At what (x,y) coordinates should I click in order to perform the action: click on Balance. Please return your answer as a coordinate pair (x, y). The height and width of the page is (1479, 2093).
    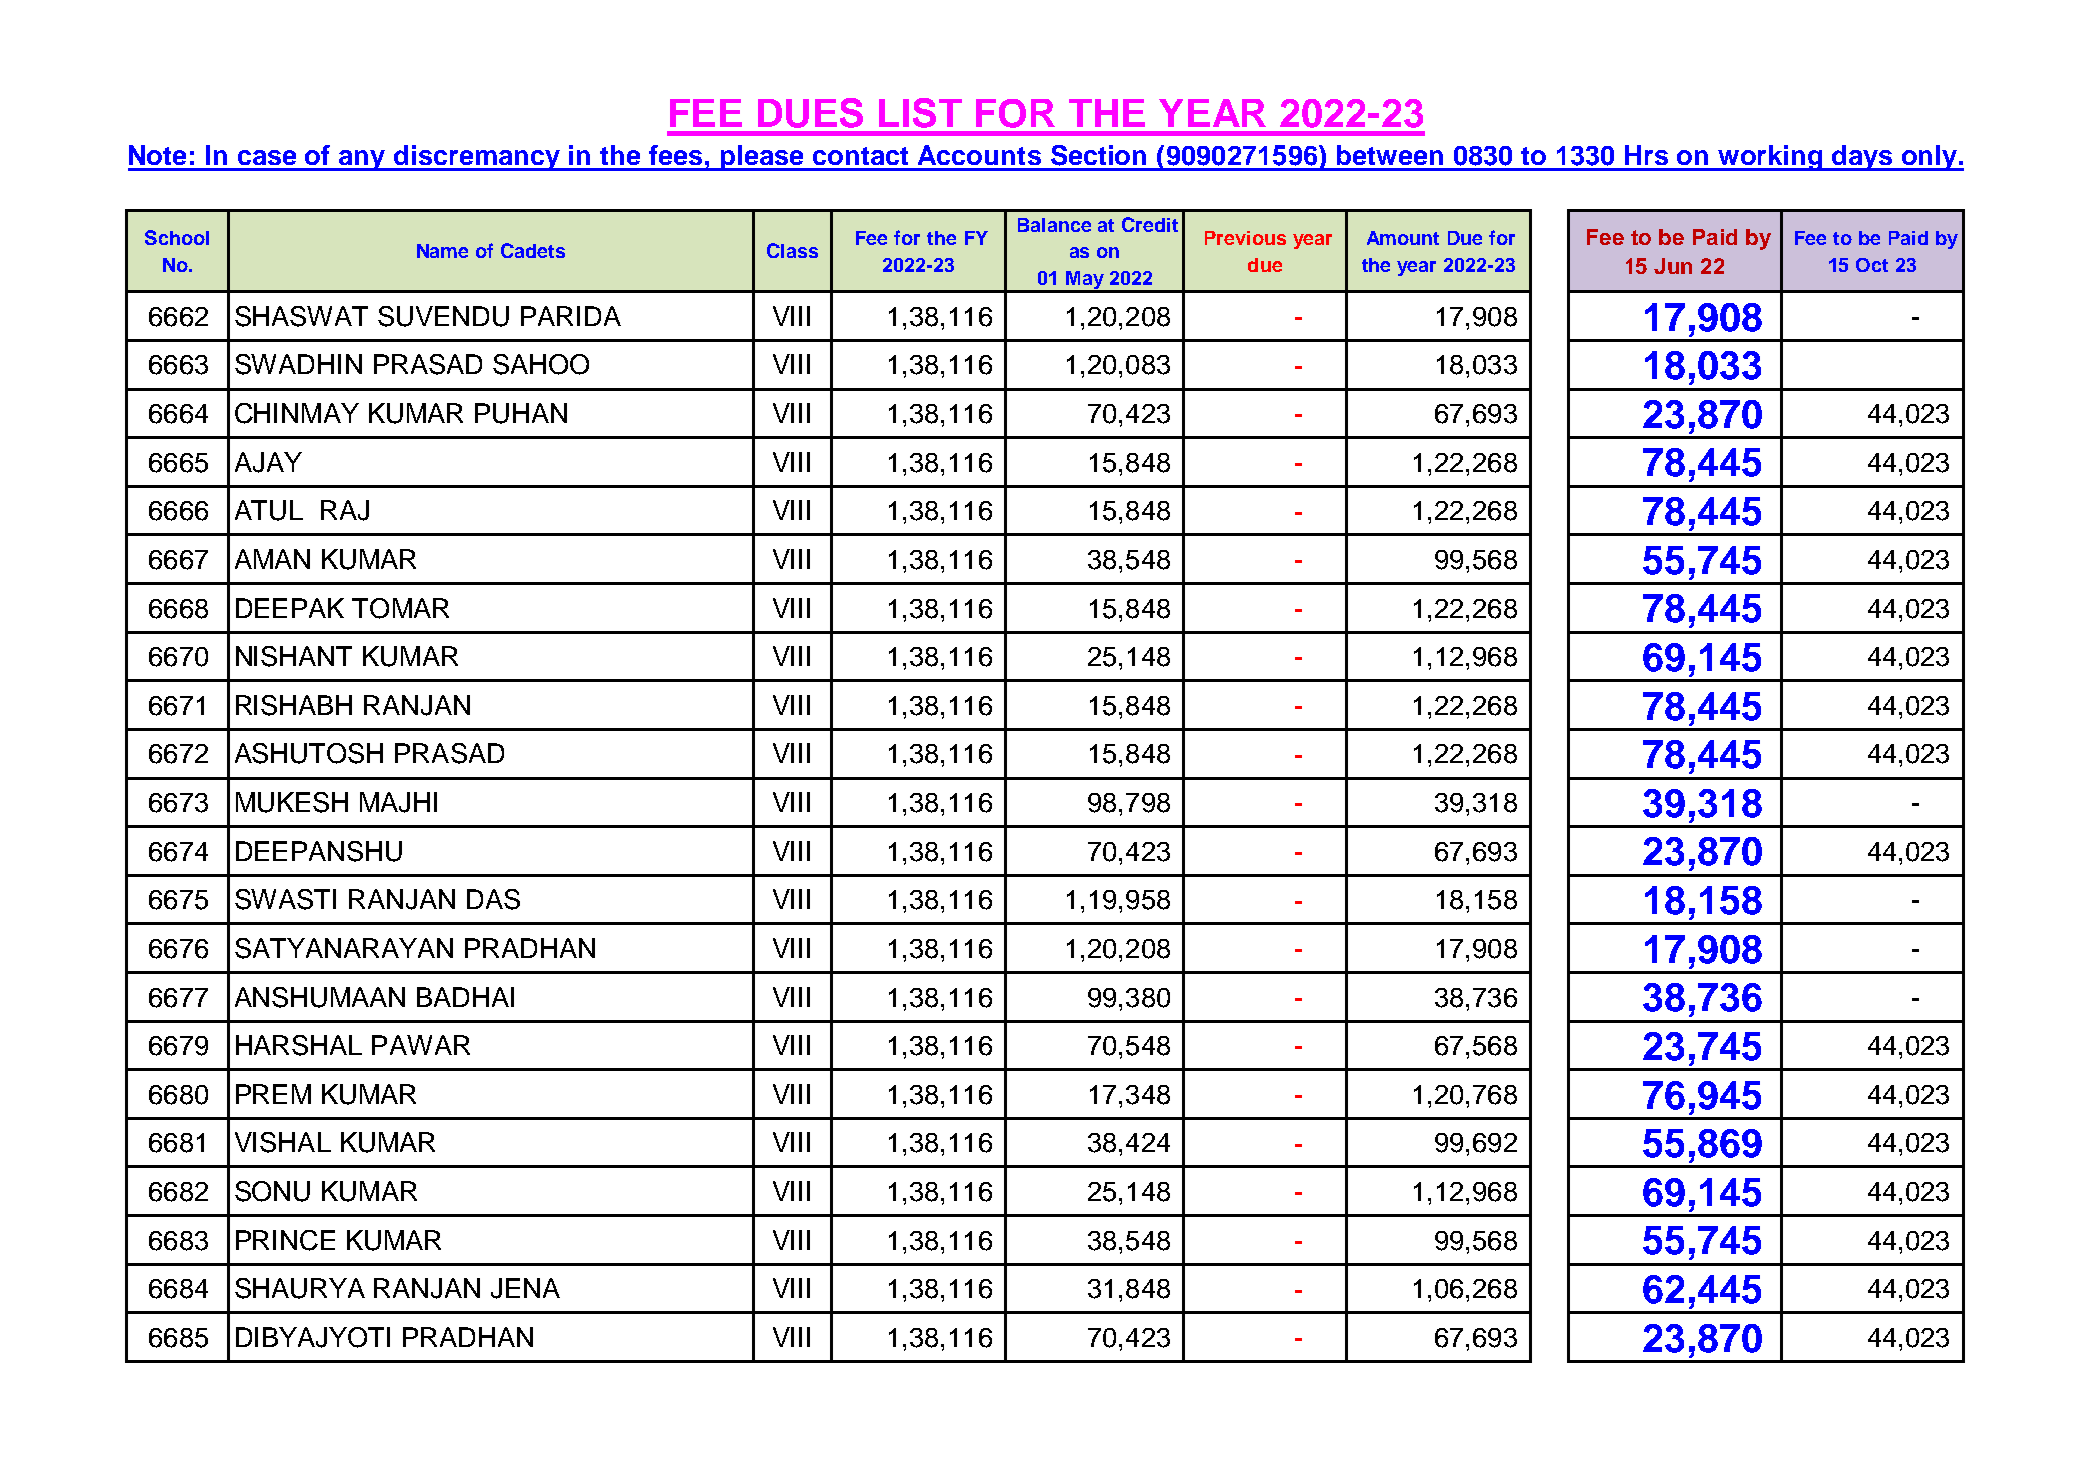
    Looking at the image, I should click on (1054, 225).
